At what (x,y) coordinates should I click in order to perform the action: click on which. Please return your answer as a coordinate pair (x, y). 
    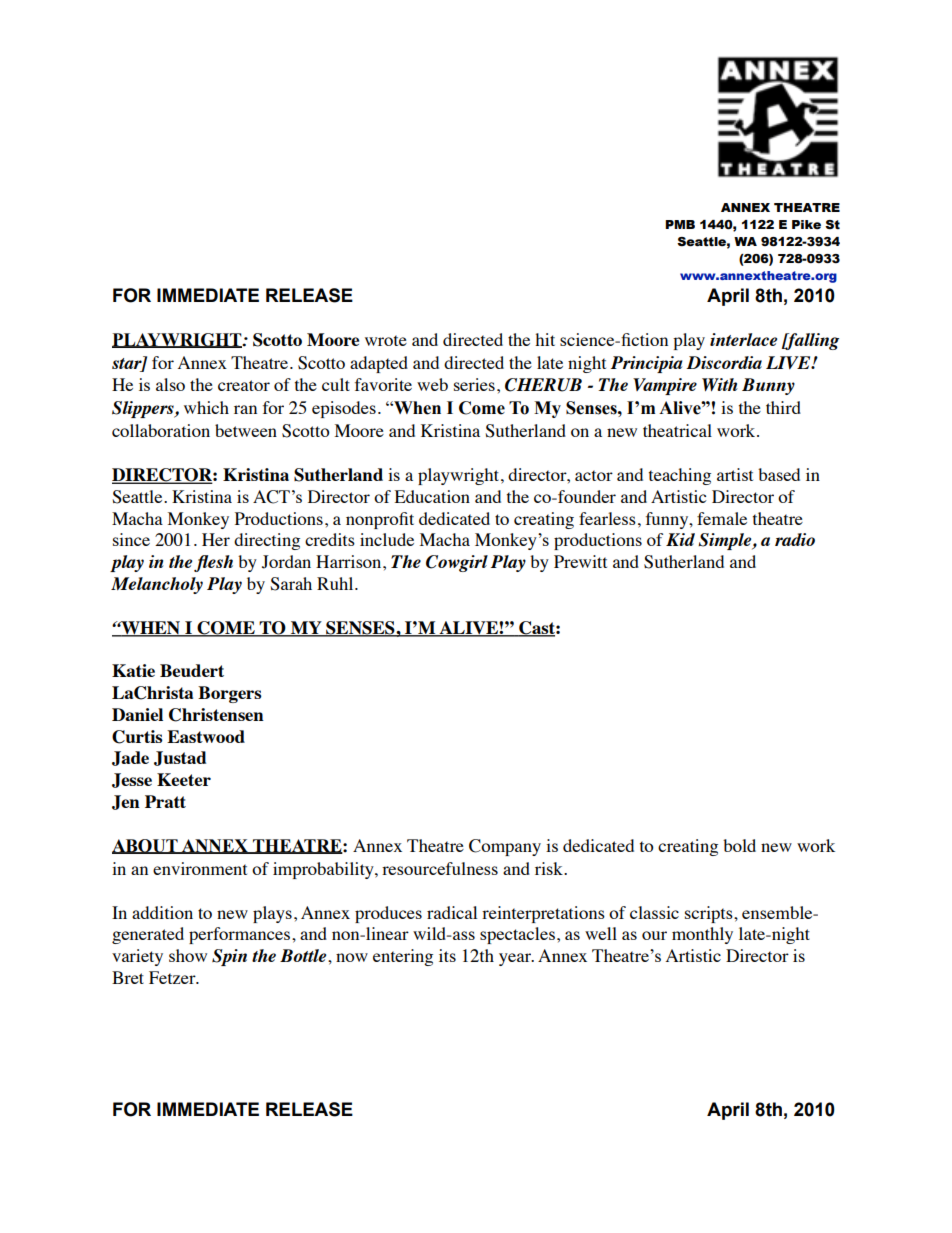
    Looking at the image, I should click on (206, 407).
